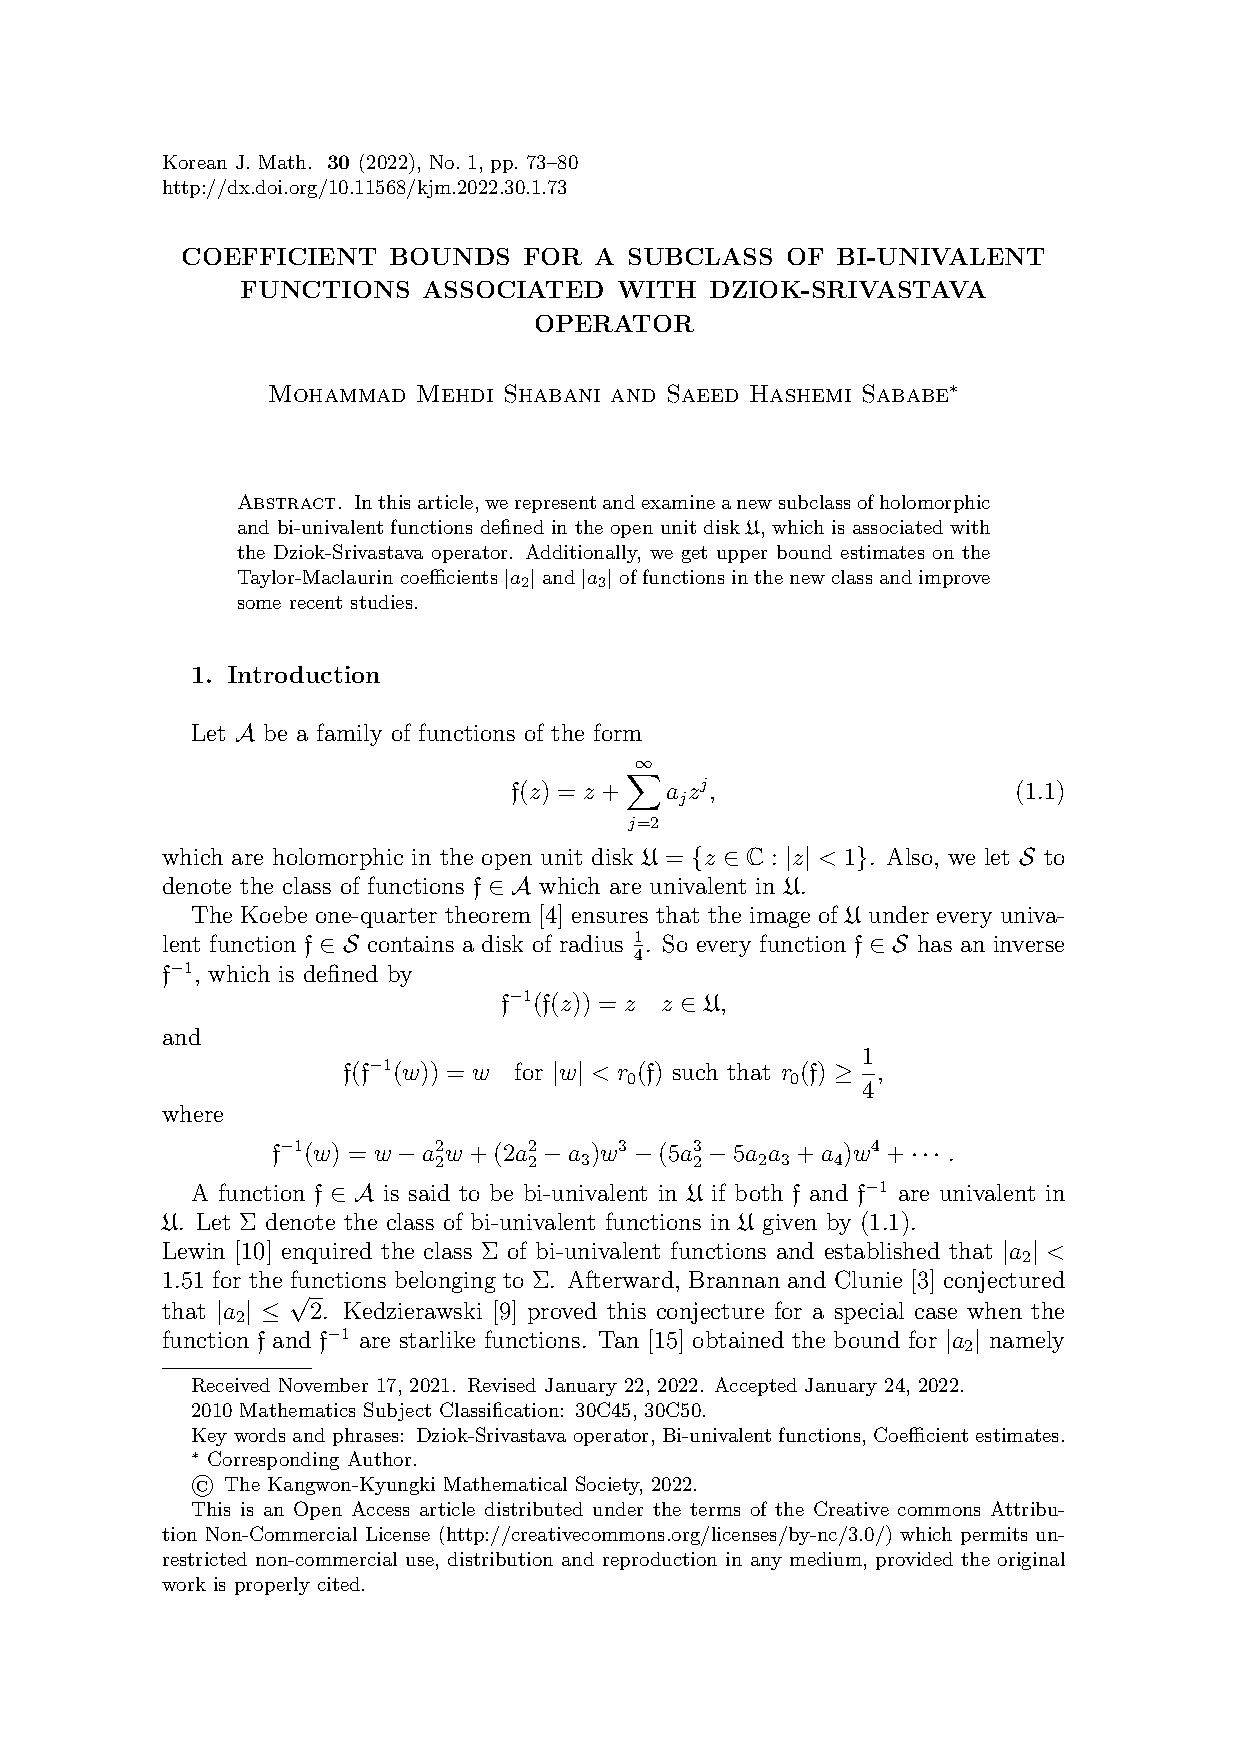  Describe the element at coordinates (678, 502) in the document. I see `examine` at that location.
